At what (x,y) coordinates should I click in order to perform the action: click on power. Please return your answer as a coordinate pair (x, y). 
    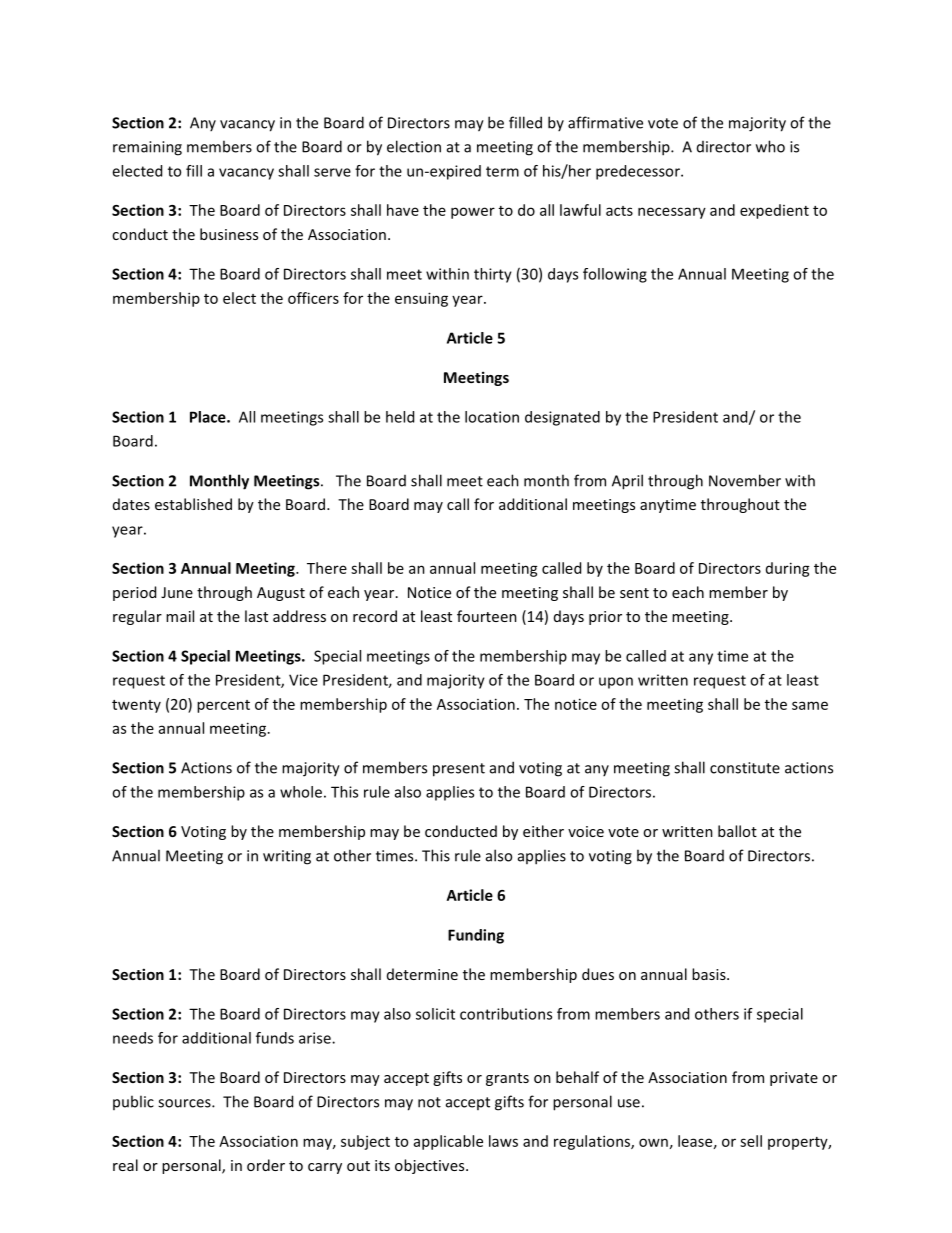
    Looking at the image, I should click on (473, 213).
